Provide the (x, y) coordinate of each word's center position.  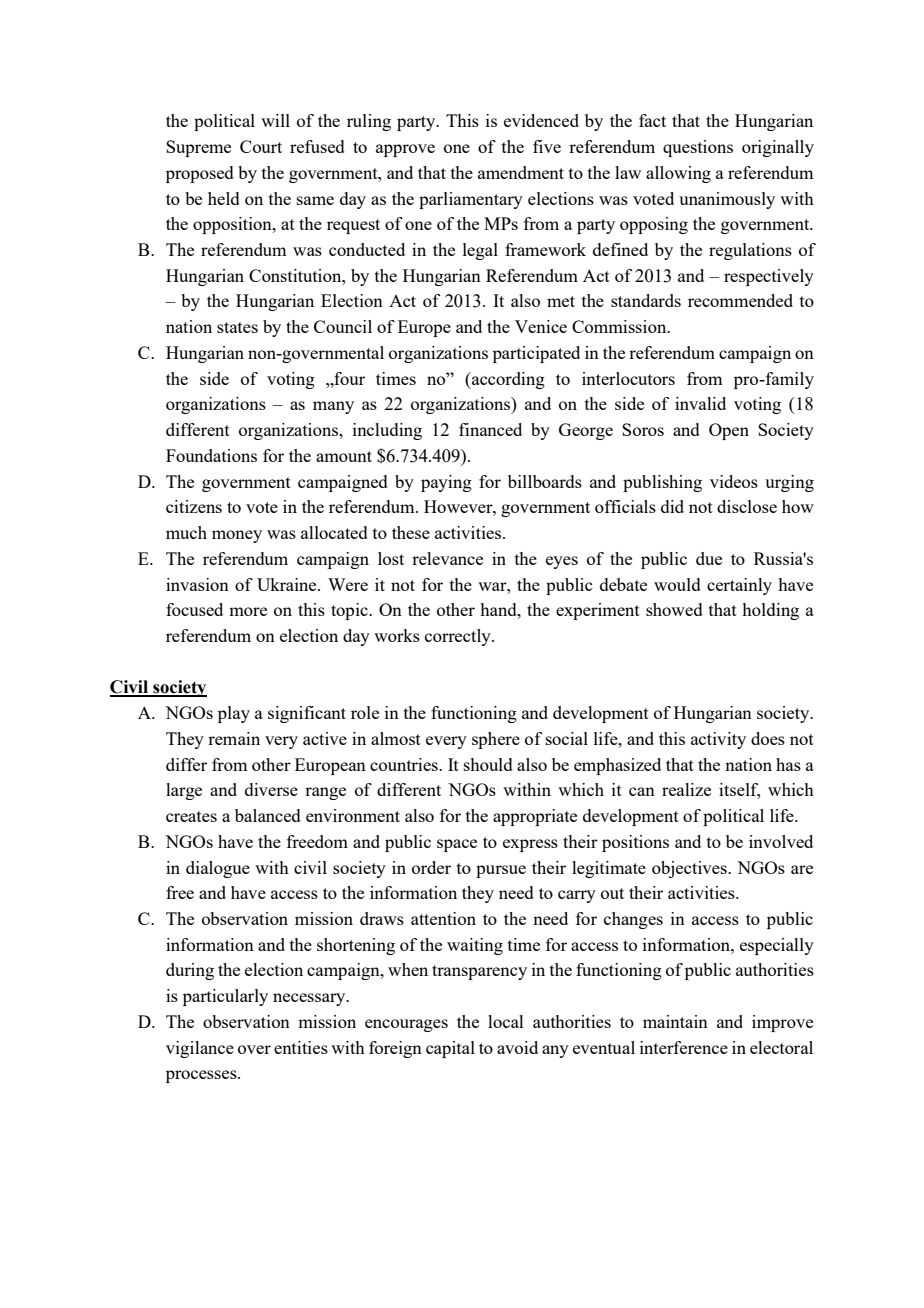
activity (718, 740)
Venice (541, 326)
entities (301, 1047)
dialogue (218, 869)
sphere (496, 740)
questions (698, 148)
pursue (501, 871)
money (237, 536)
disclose (747, 506)
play (234, 714)
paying (446, 483)
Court (261, 146)
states (237, 327)
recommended (740, 300)
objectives (690, 869)
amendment (521, 172)
